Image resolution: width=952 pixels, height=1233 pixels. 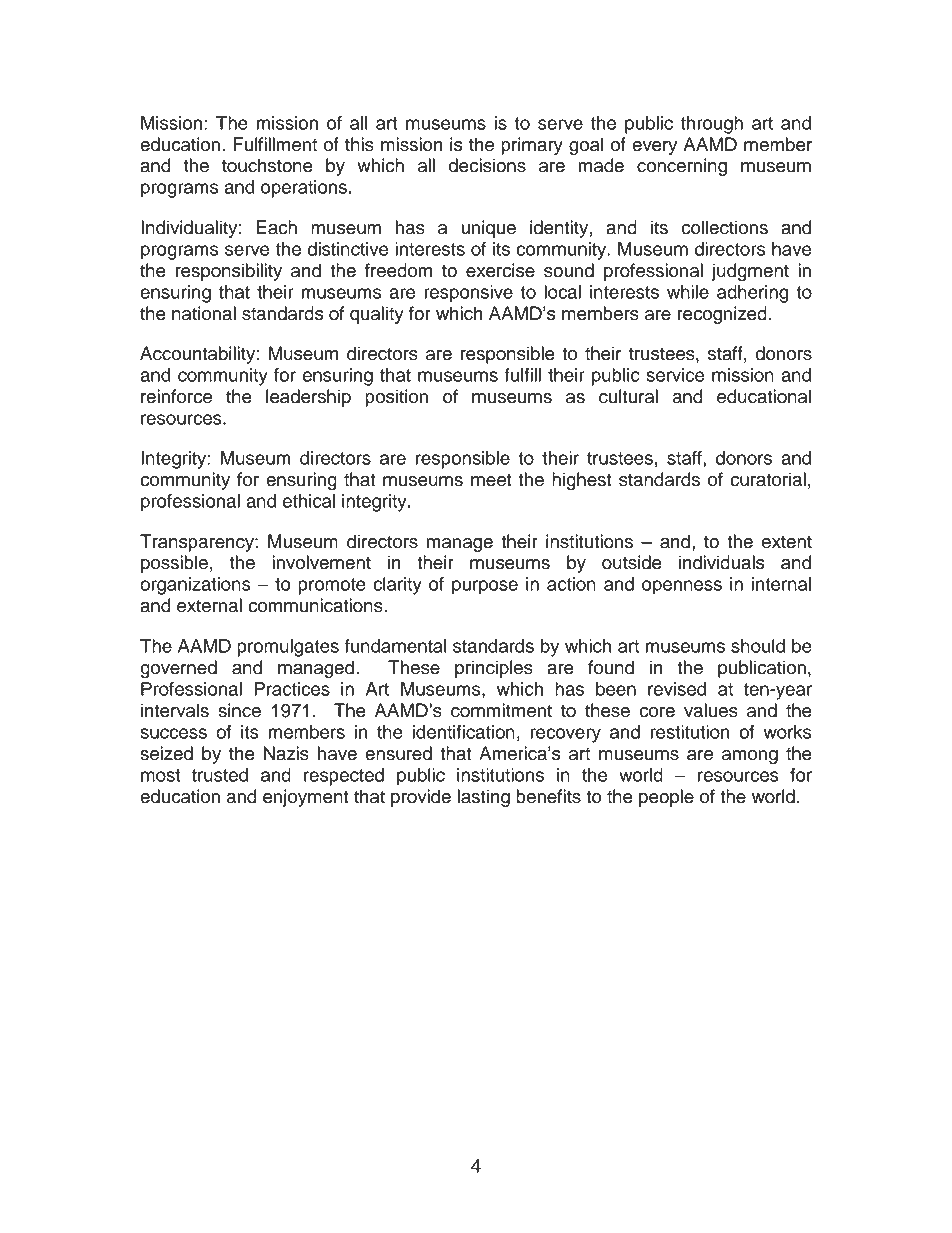 What do you see at coordinates (768, 479) in the screenshot?
I see `curatorial` at bounding box center [768, 479].
